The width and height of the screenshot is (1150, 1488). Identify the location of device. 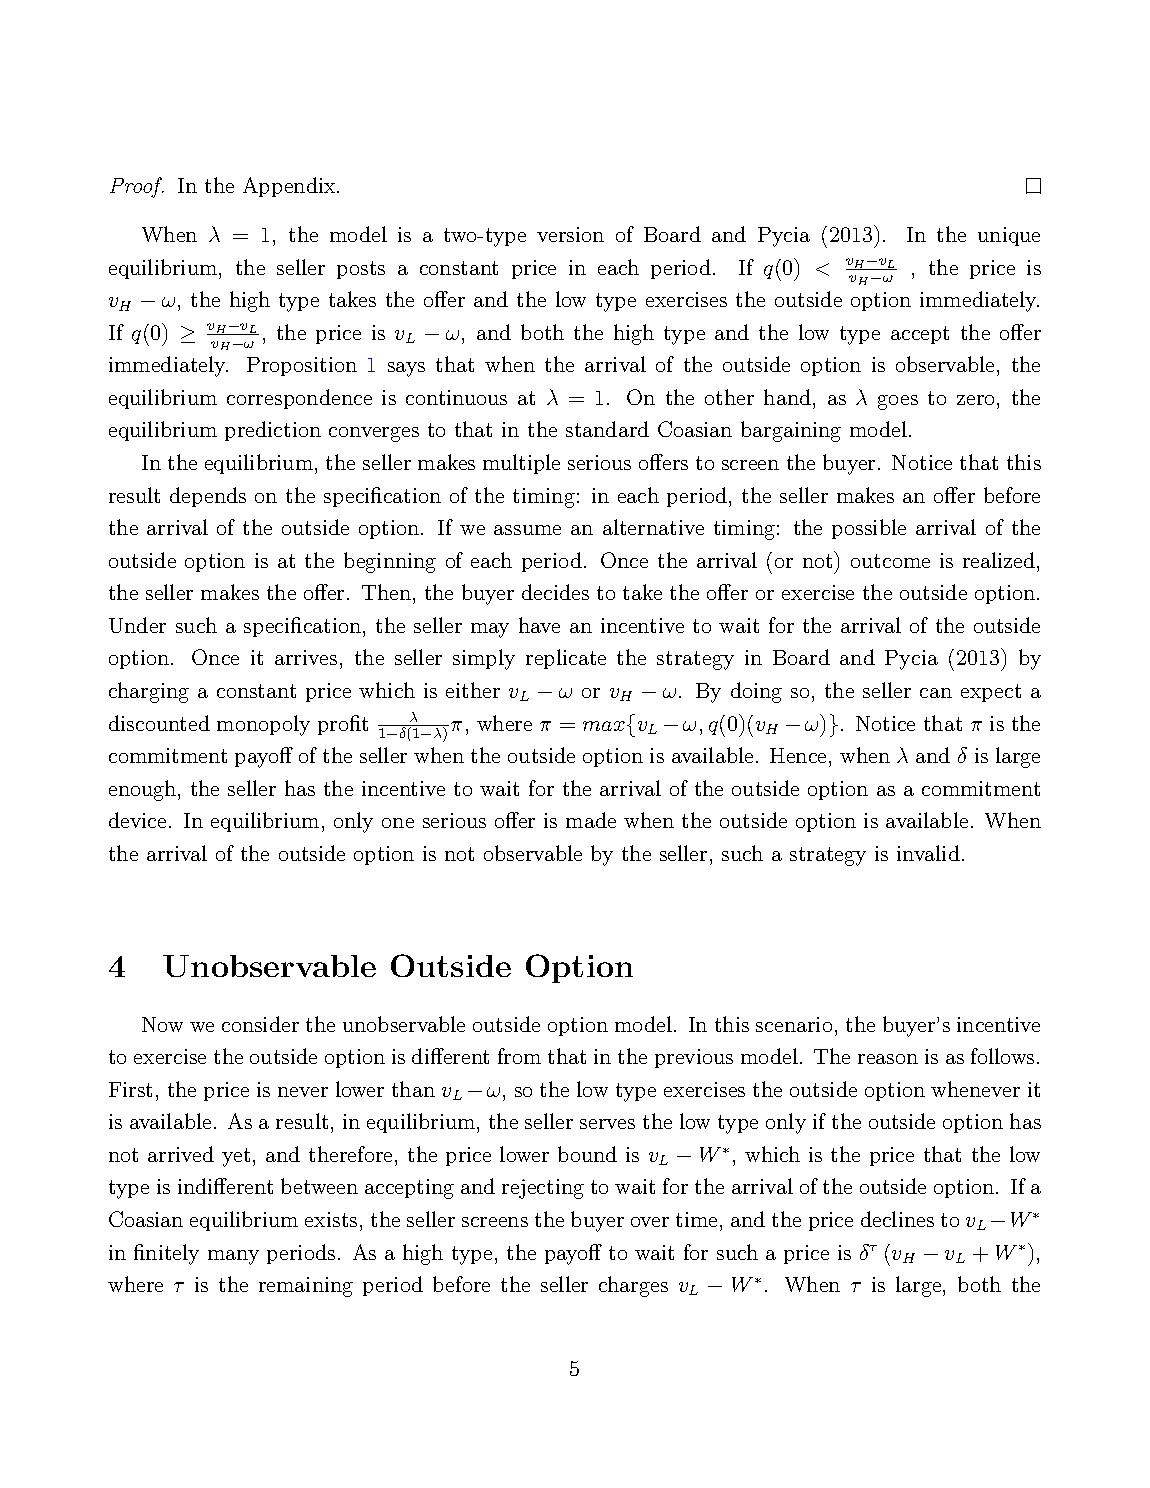
(137, 820).
